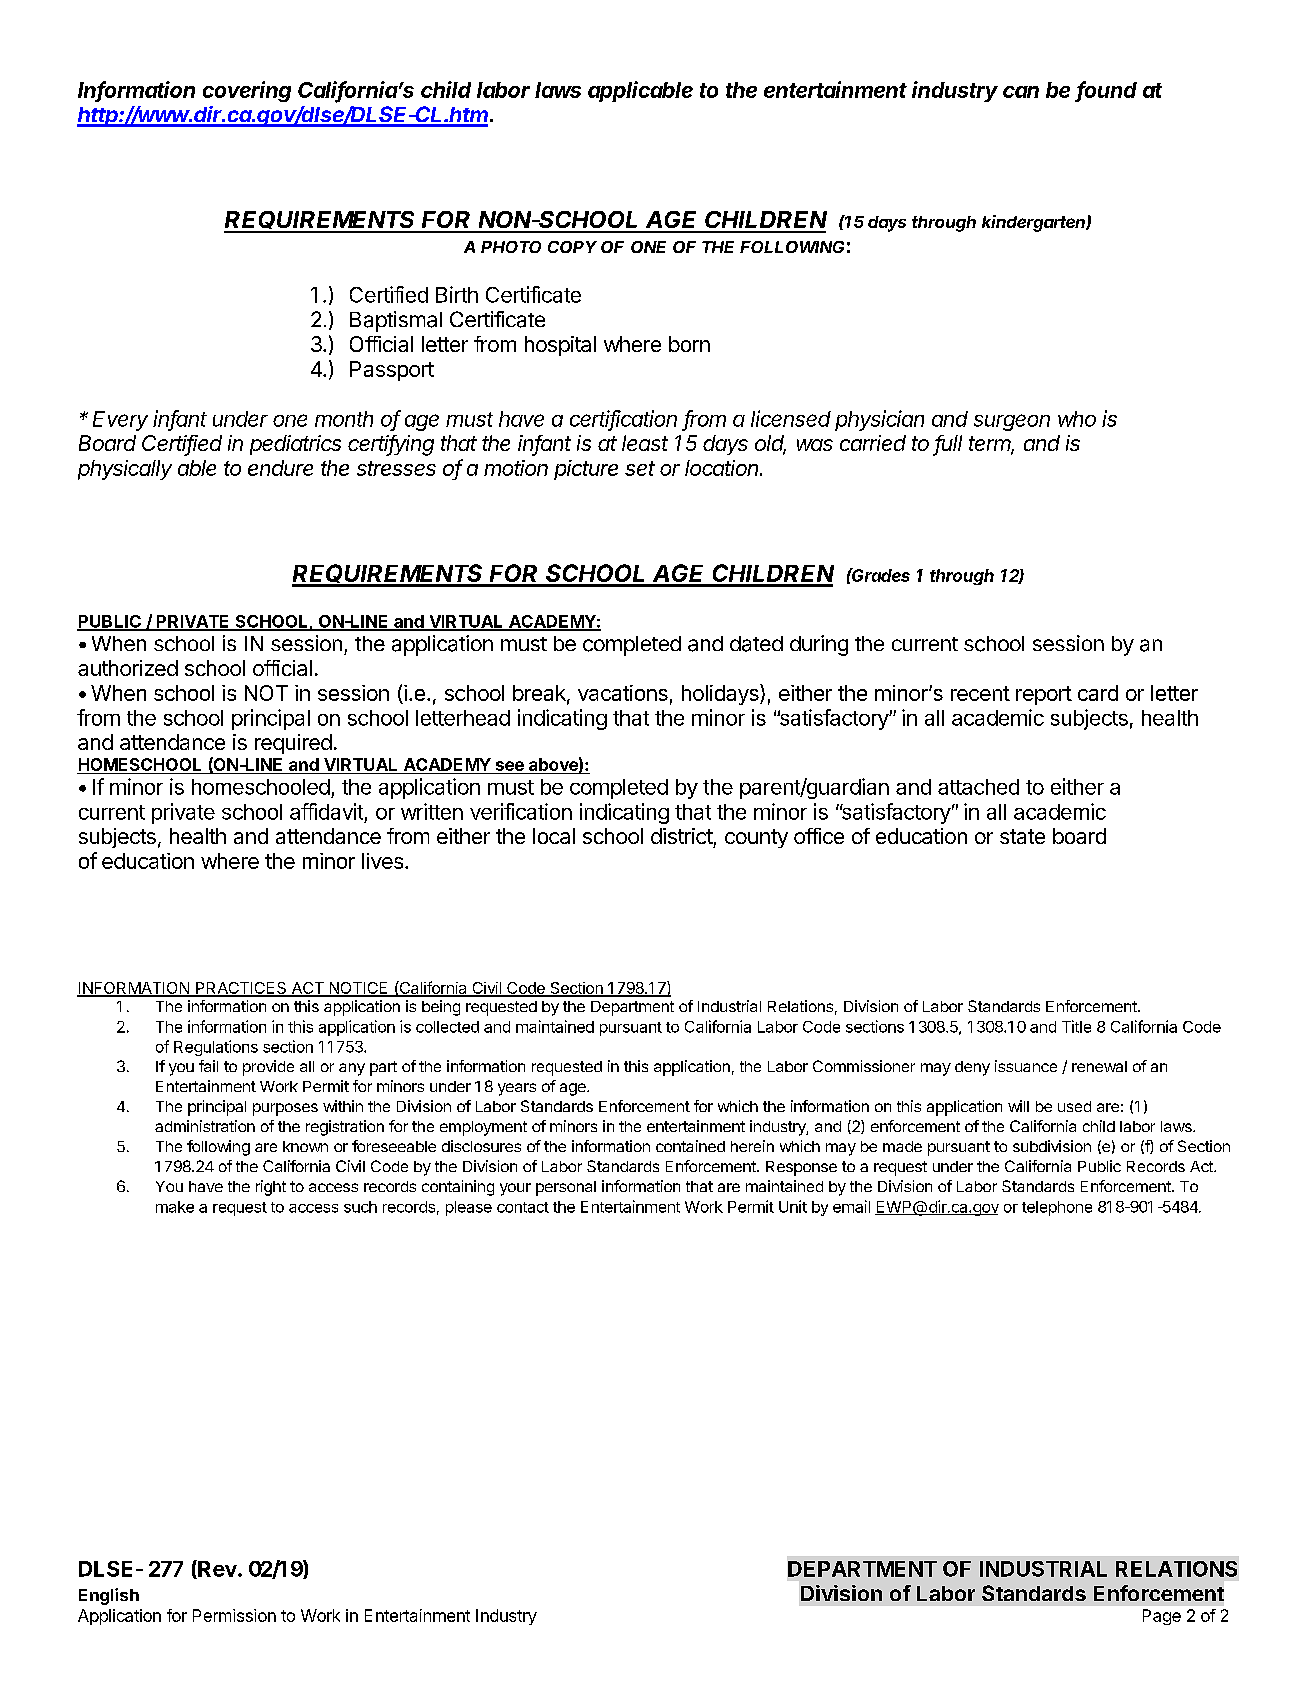 The image size is (1316, 1703). Describe the element at coordinates (991, 445) in the screenshot. I see `term` at that location.
